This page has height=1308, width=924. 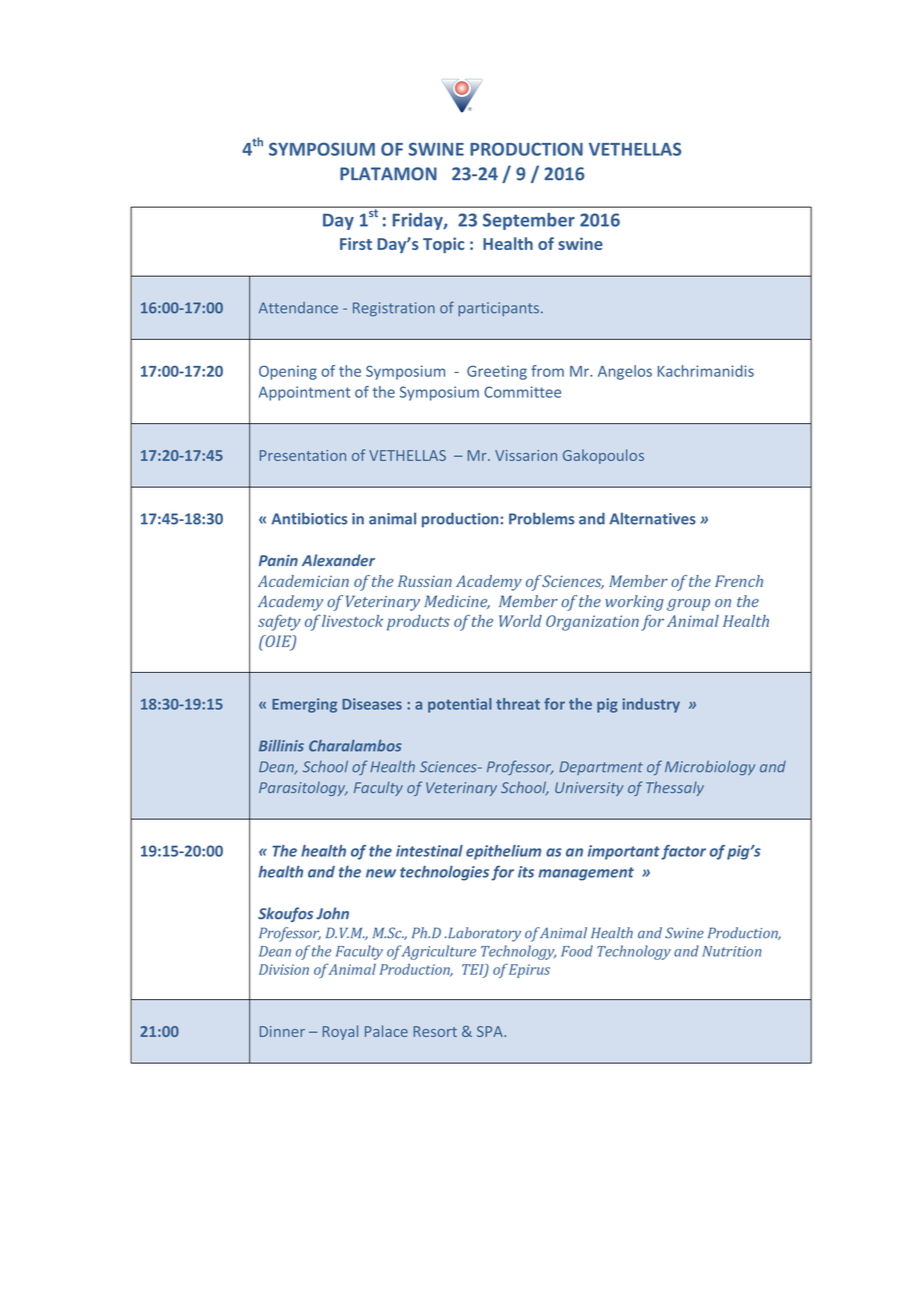 What do you see at coordinates (503, 852) in the page?
I see `epithelium` at bounding box center [503, 852].
